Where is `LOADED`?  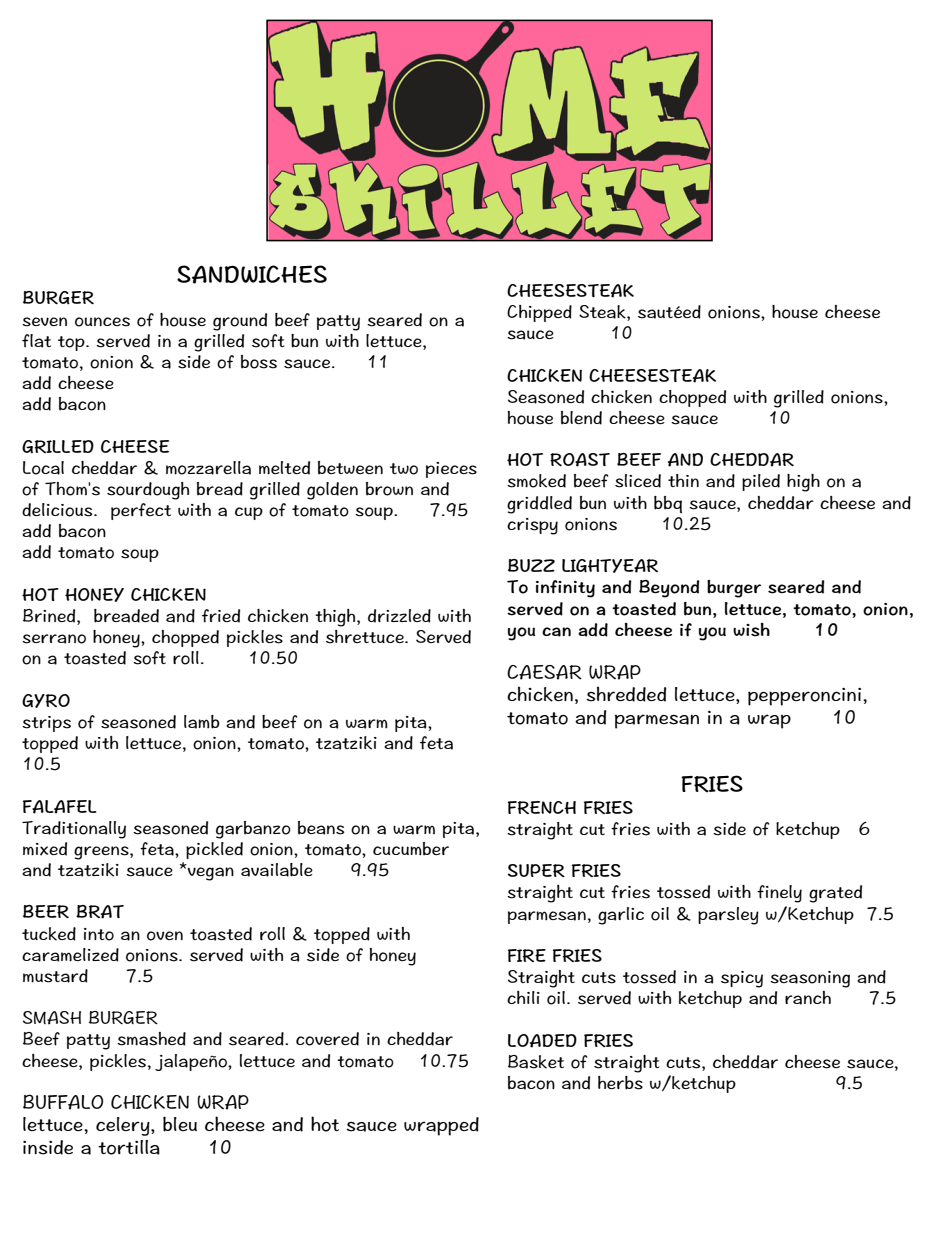
LOADED is located at coordinates (542, 1041).
